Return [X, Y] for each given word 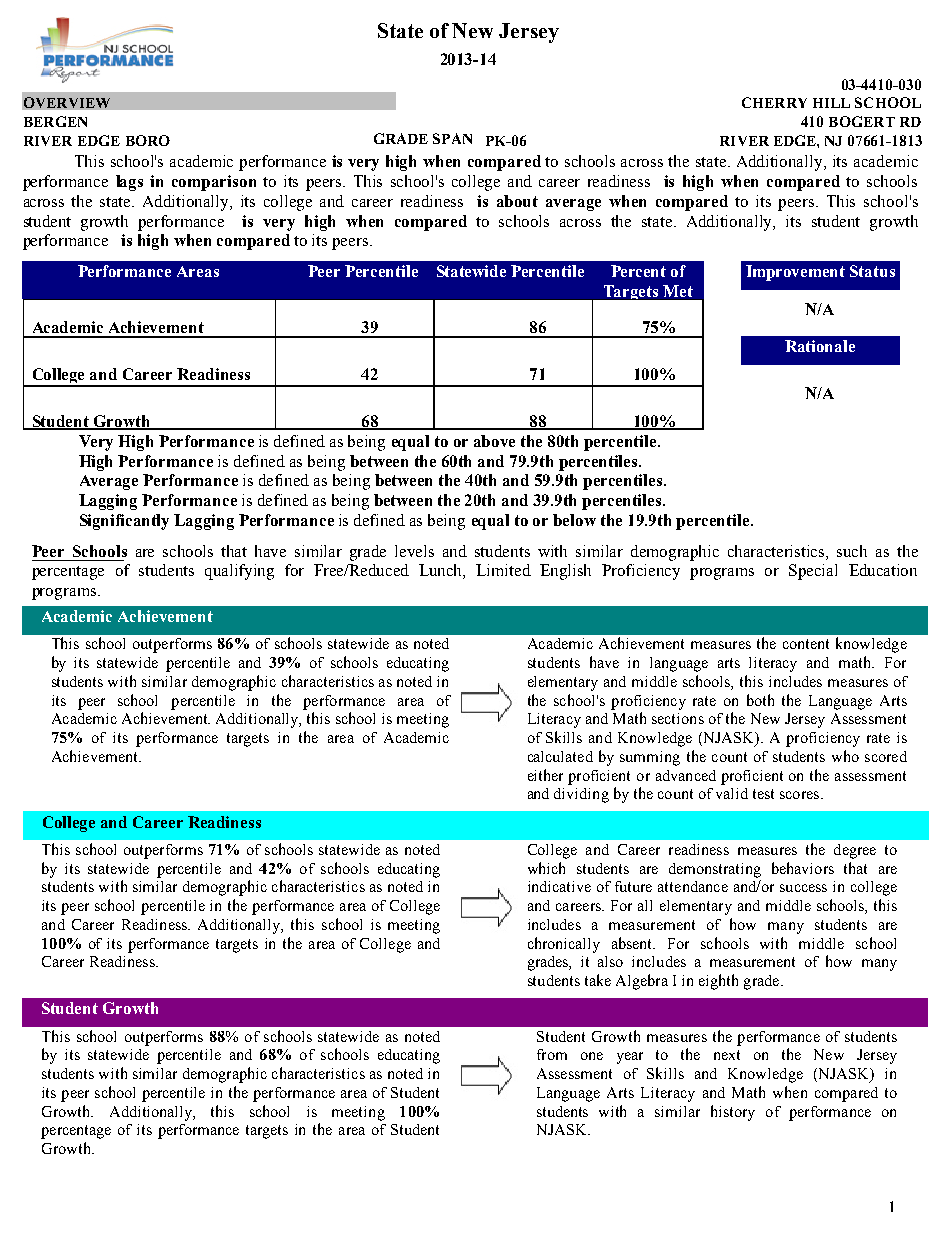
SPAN [452, 138]
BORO [148, 140]
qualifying [239, 572]
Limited [503, 570]
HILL [831, 103]
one [592, 1056]
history [733, 1113]
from [552, 1054]
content [806, 644]
